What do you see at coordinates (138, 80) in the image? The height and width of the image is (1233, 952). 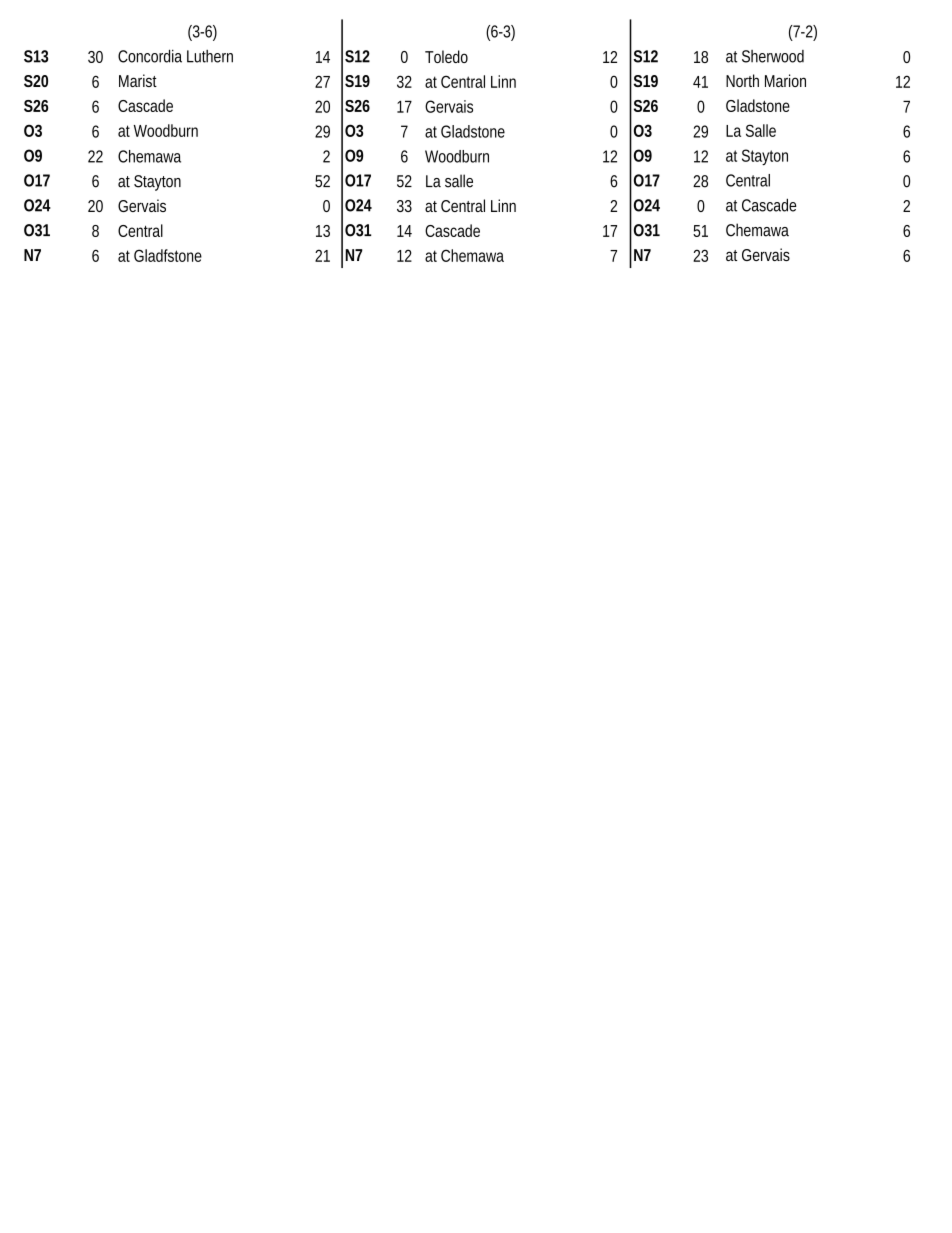 I see `Marist` at bounding box center [138, 80].
